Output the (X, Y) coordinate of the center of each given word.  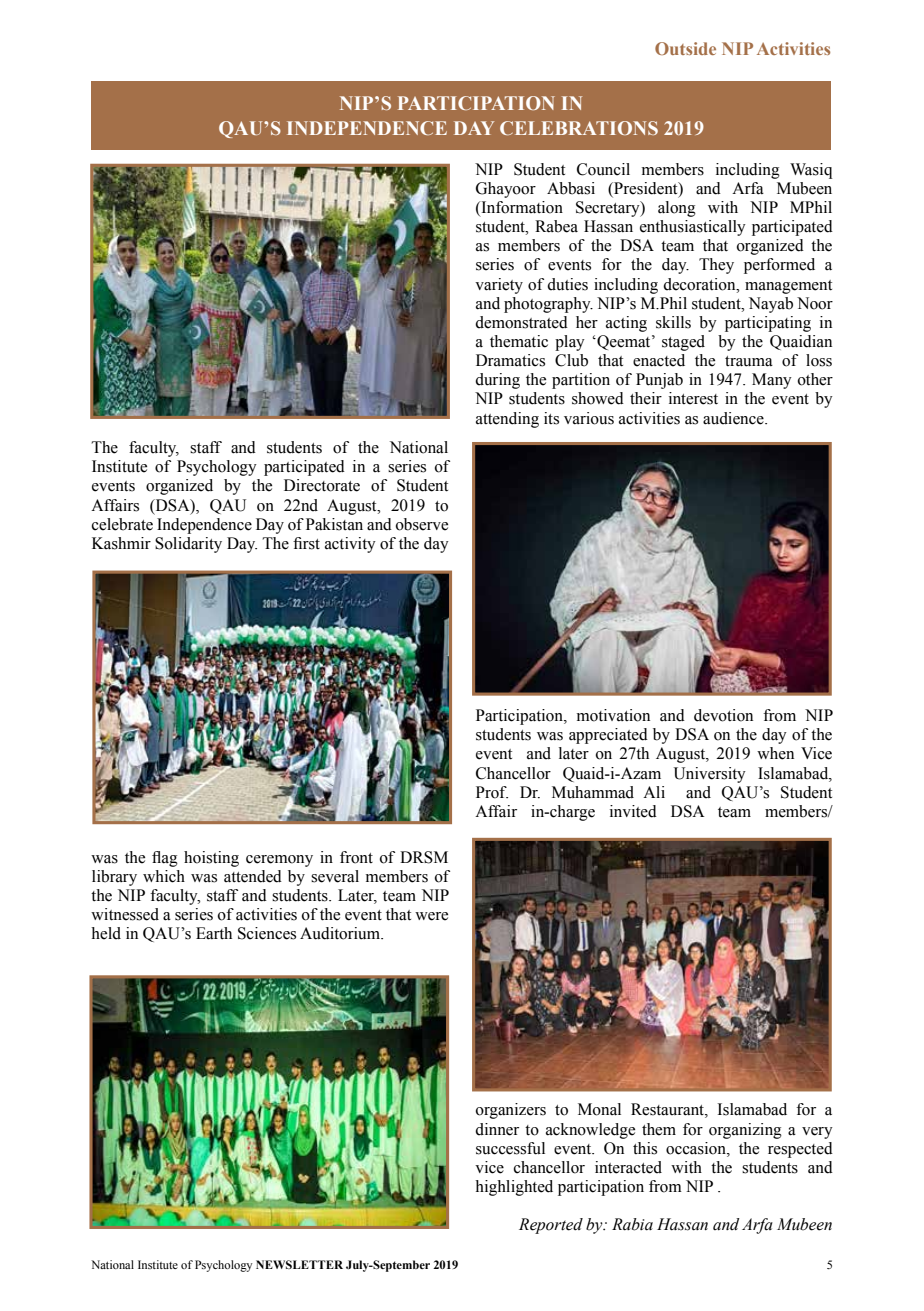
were (431, 916)
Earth (214, 933)
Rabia (632, 1224)
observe (422, 524)
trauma (749, 361)
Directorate (322, 485)
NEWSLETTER (299, 1264)
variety (499, 286)
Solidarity (188, 545)
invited (633, 811)
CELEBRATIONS (579, 128)
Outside (685, 48)
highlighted (514, 1188)
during (497, 381)
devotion (723, 715)
